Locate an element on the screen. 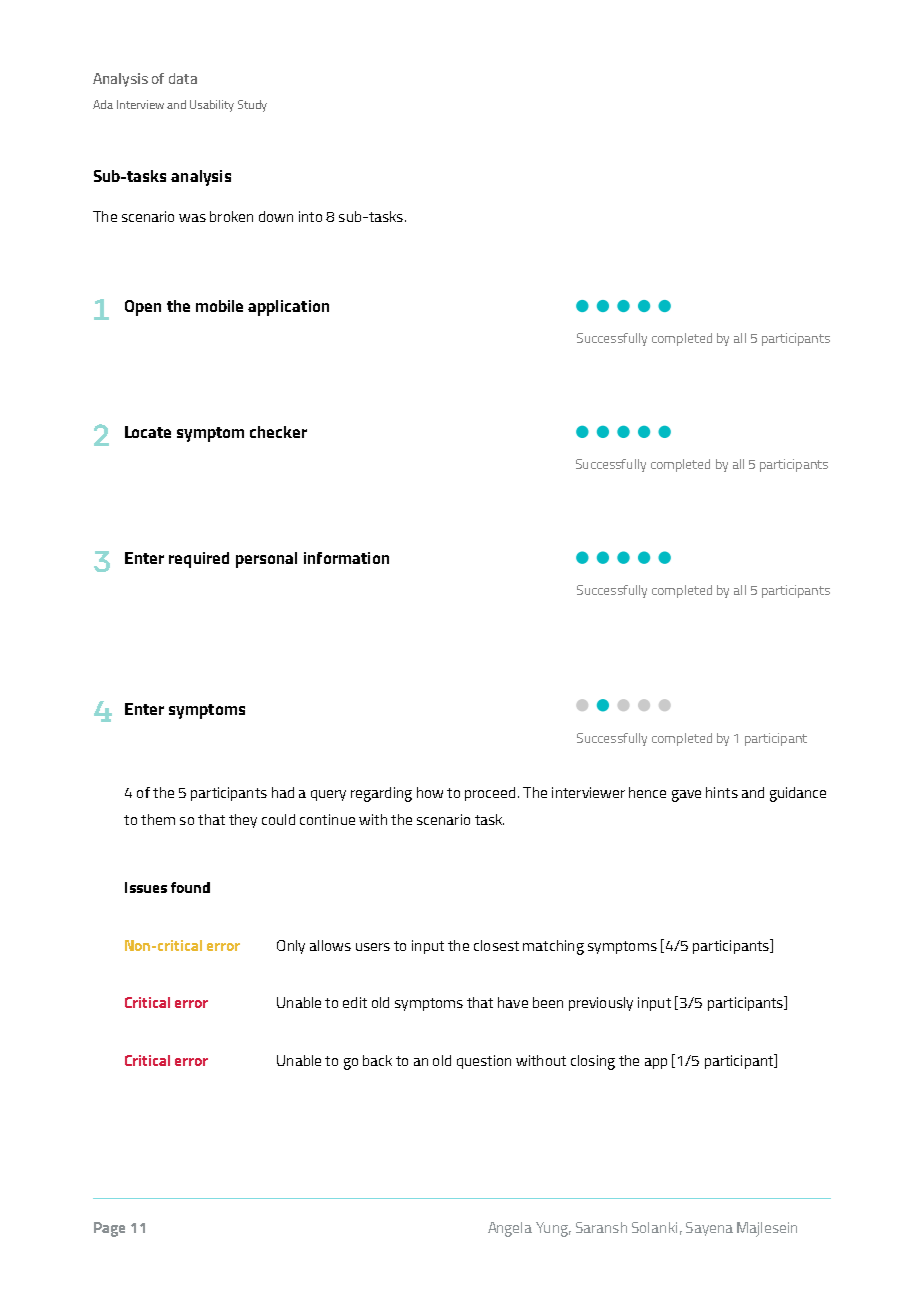  information is located at coordinates (346, 558).
